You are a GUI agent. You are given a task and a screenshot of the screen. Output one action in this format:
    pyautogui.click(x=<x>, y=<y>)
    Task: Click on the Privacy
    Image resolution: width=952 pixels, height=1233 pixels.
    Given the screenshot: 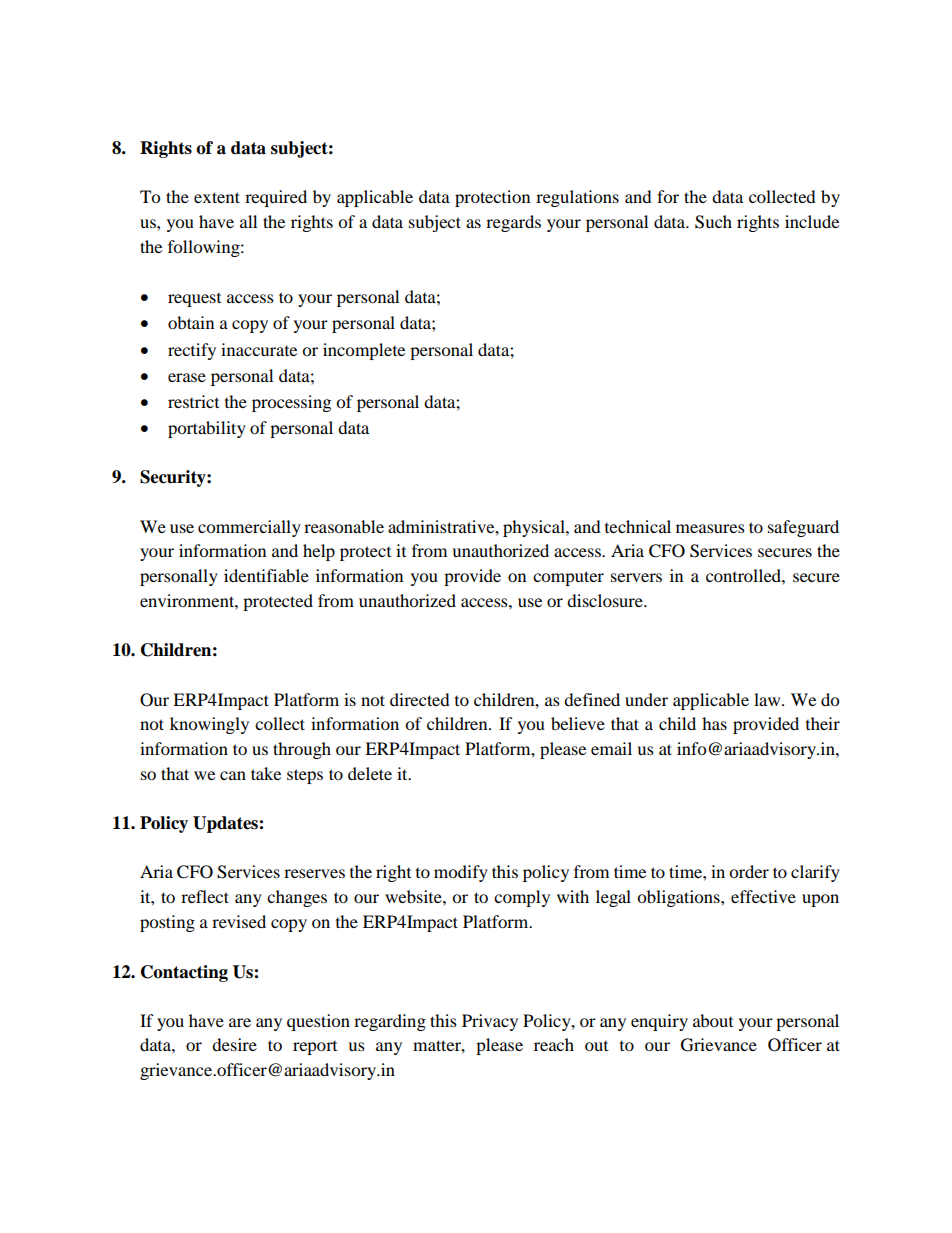 What is the action you would take?
    pyautogui.click(x=490, y=1022)
